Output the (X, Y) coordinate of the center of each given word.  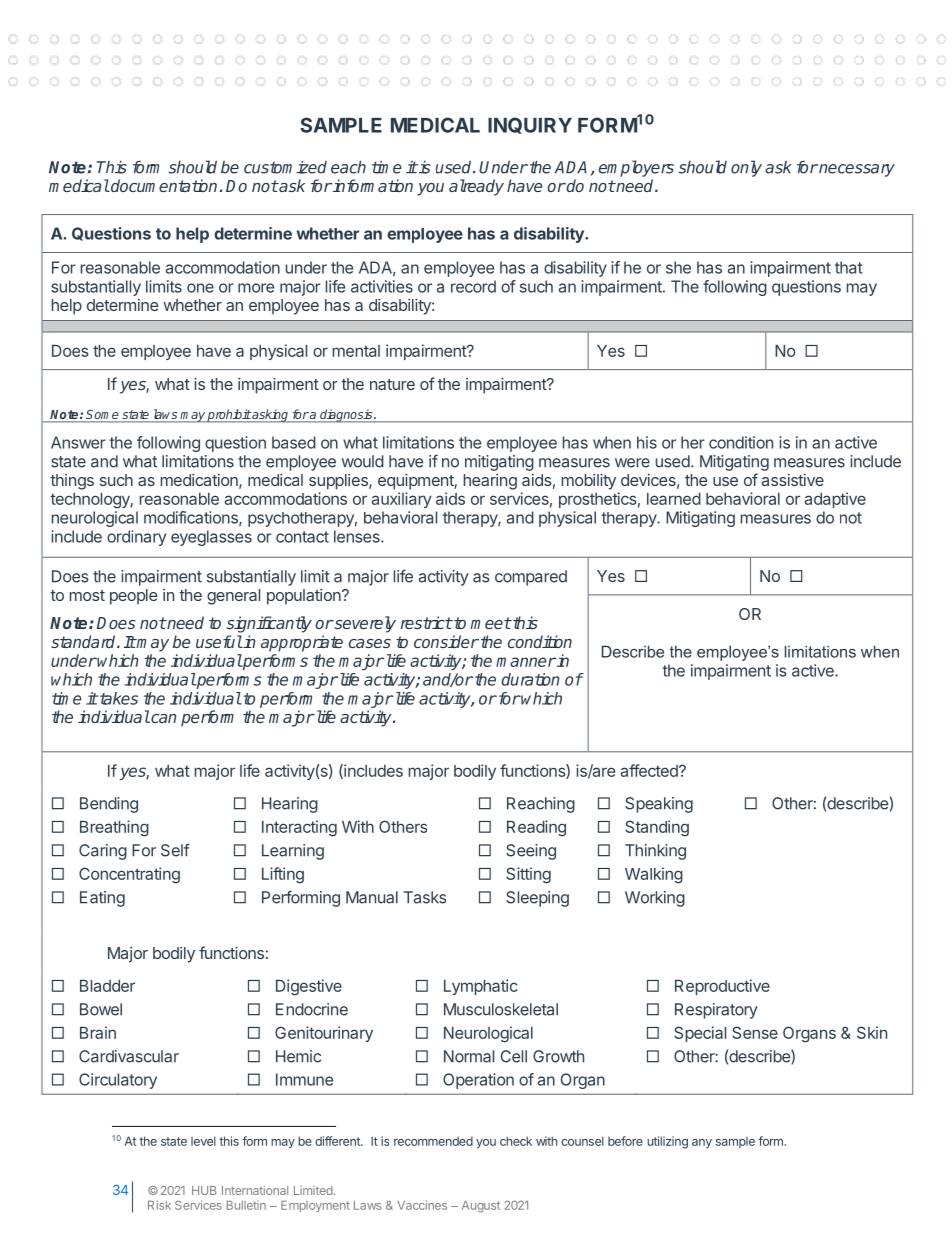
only (746, 168)
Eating (102, 899)
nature (392, 384)
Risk (159, 1205)
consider (446, 641)
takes (119, 698)
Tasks (425, 897)
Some (102, 415)
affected (650, 770)
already (476, 187)
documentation (163, 185)
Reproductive (722, 987)
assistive (793, 480)
